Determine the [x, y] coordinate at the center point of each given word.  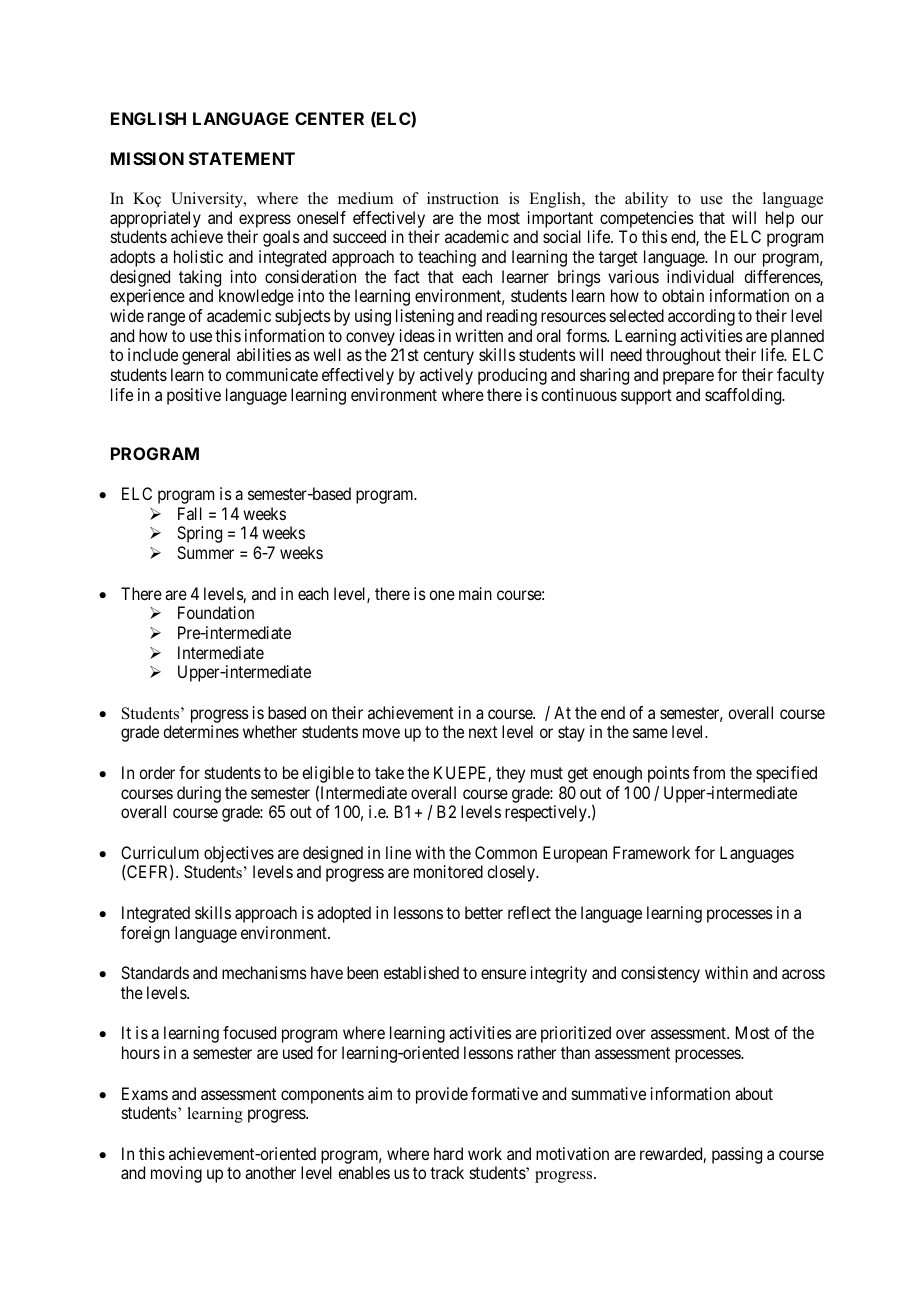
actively [446, 376]
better [484, 912]
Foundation [216, 612]
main [475, 593]
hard [448, 1153]
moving [176, 1174]
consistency [660, 974]
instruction [463, 198]
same [650, 733]
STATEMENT [242, 158]
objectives [239, 856]
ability [646, 200]
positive [194, 396]
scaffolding [744, 396]
